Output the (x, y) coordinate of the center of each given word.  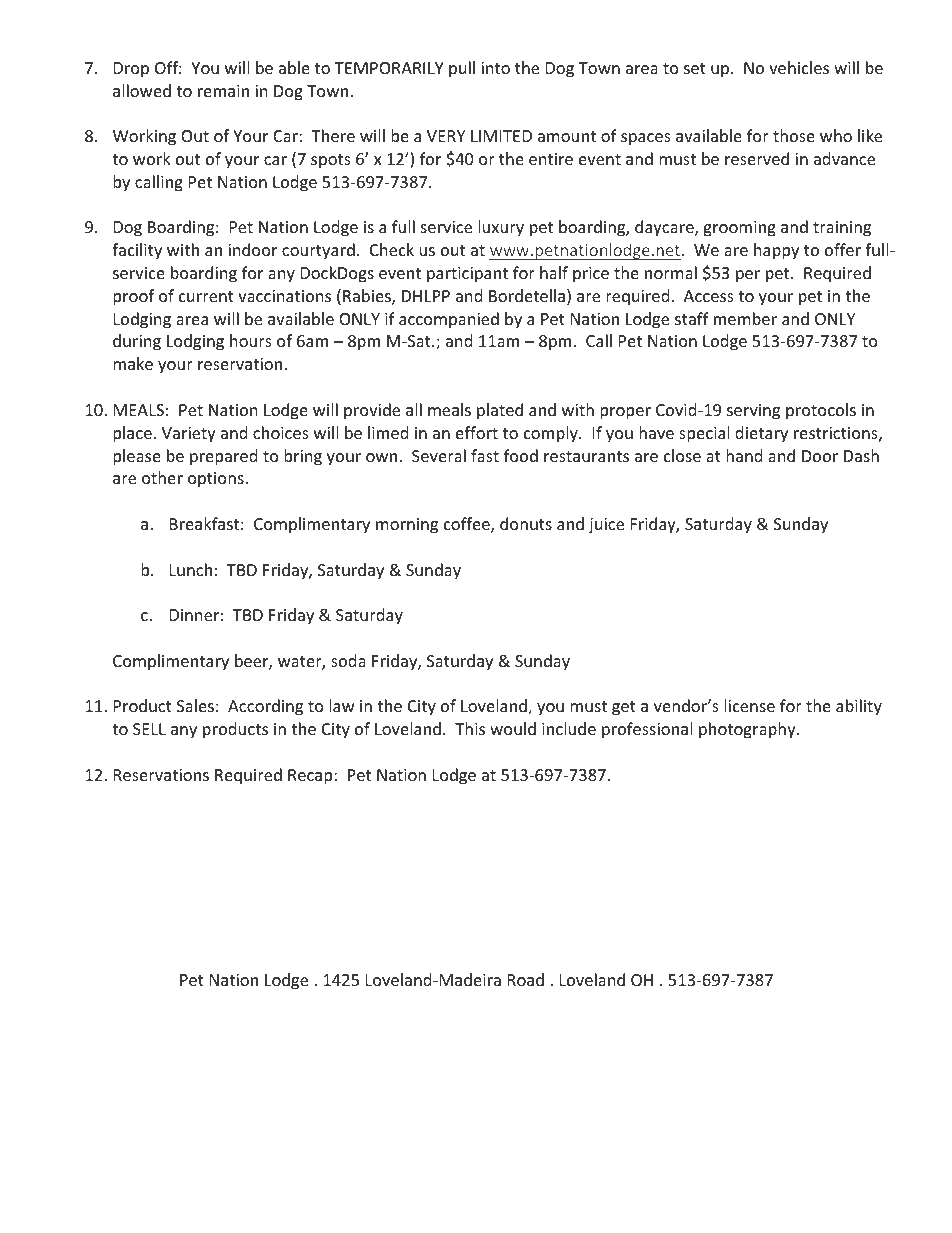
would (513, 728)
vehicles (799, 67)
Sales (195, 705)
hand (744, 455)
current (206, 296)
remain (223, 91)
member (745, 318)
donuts (526, 523)
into (495, 68)
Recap (311, 777)
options (217, 480)
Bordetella (528, 297)
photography (748, 730)
